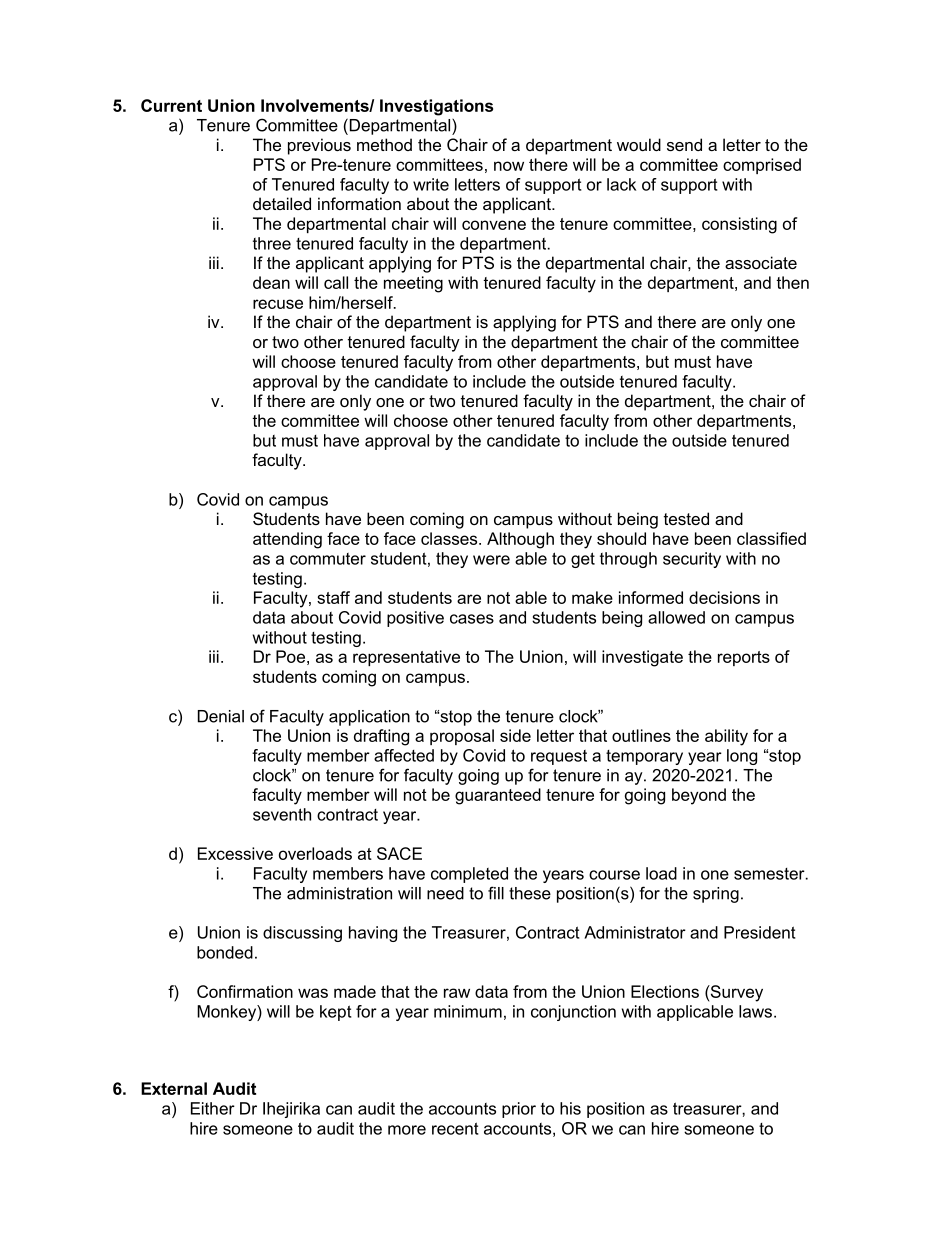 This screenshot has width=952, height=1233. I want to click on previous, so click(319, 146).
